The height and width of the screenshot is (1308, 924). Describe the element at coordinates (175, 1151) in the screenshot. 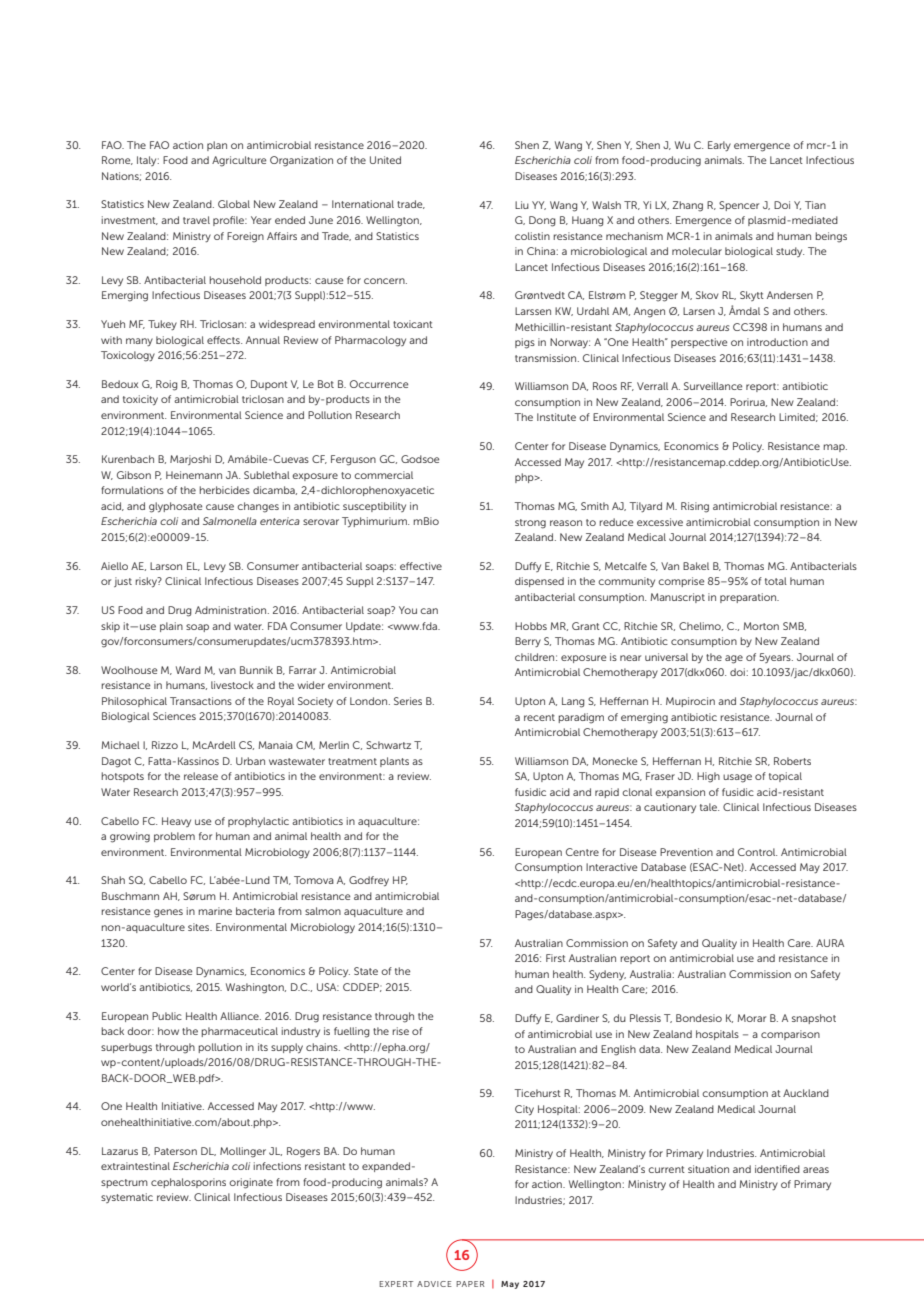

I see `Paterson` at that location.
